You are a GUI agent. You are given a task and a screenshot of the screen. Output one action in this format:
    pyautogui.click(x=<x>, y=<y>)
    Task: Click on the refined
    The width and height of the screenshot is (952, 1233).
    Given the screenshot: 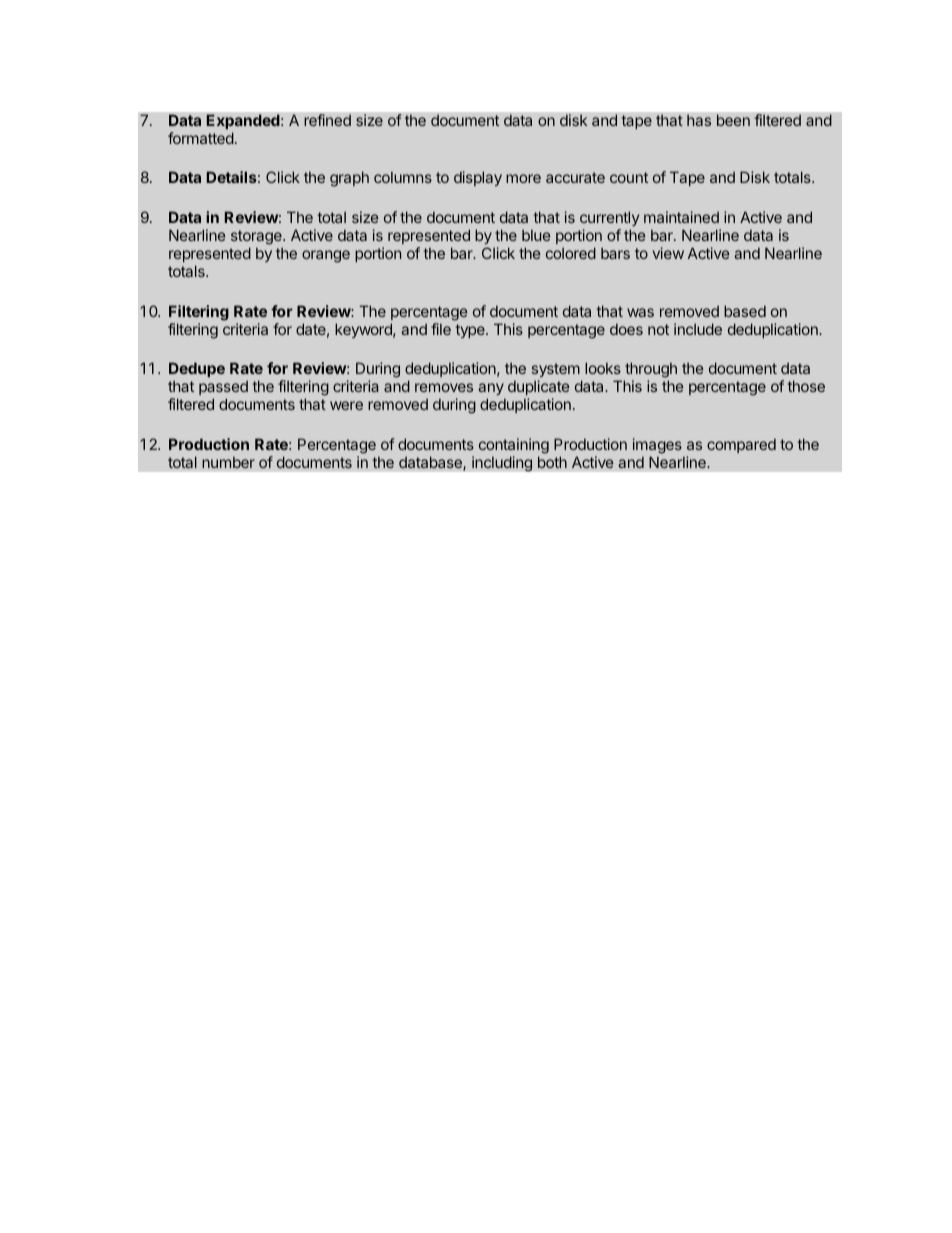 What is the action you would take?
    pyautogui.click(x=327, y=120)
